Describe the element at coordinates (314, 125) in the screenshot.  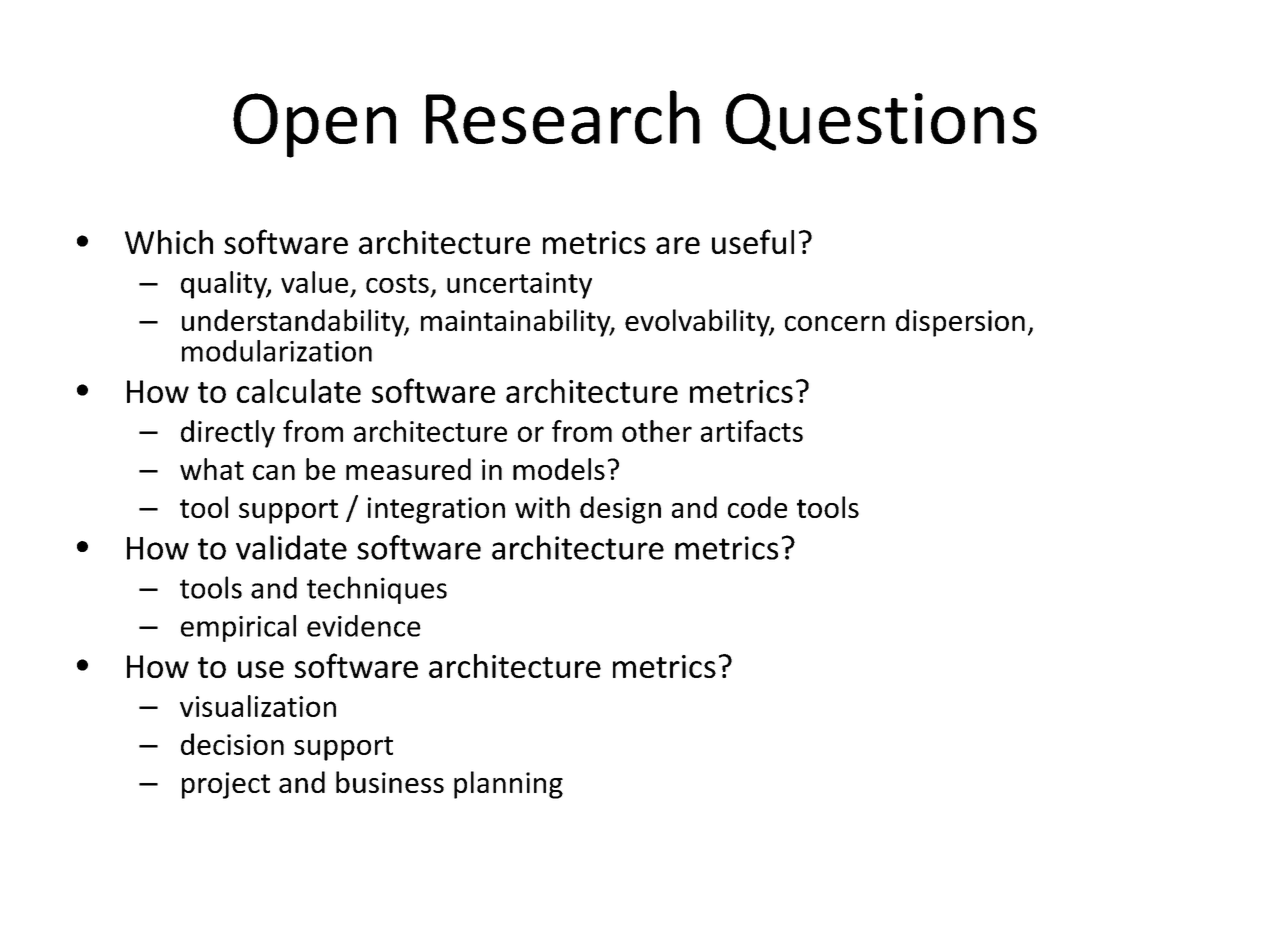
I see `Open` at that location.
